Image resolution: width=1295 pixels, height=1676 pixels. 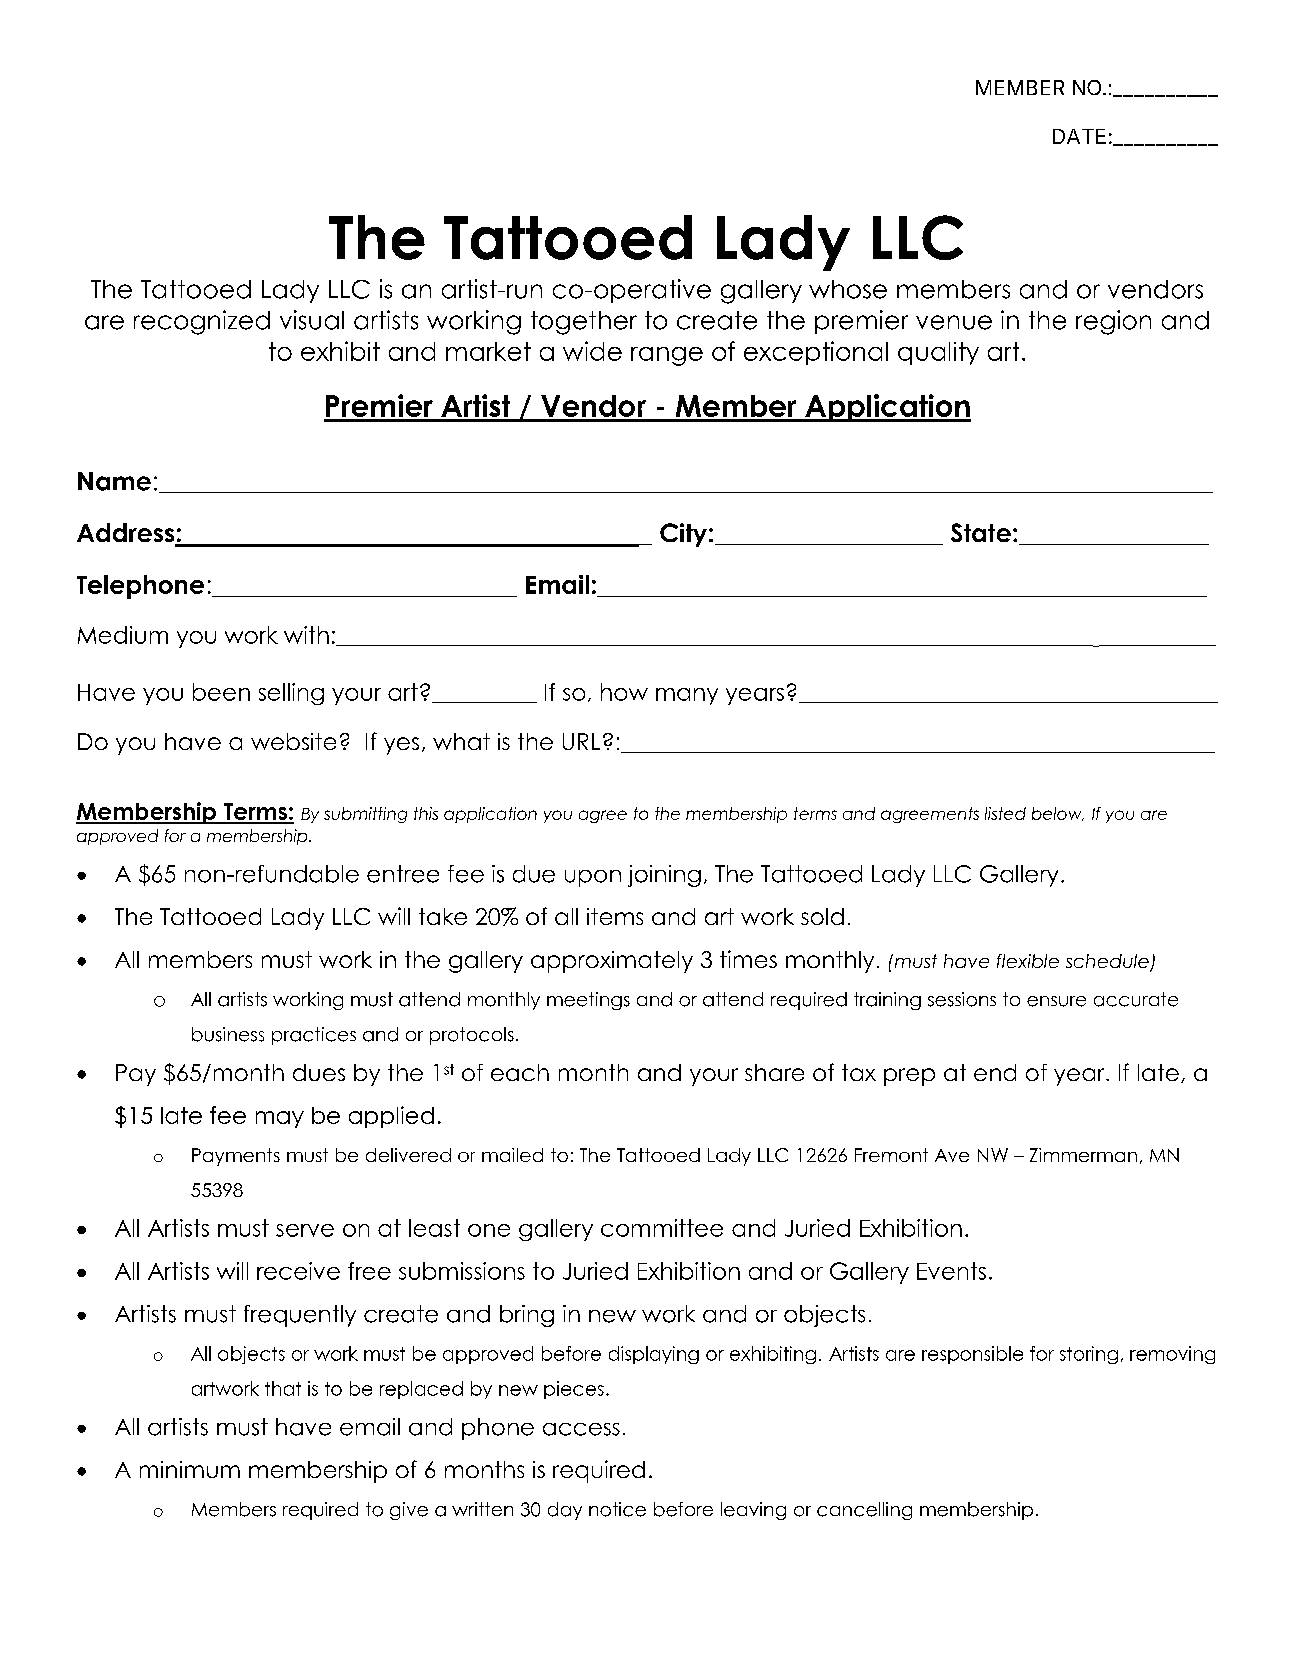 I want to click on may, so click(x=280, y=1119).
